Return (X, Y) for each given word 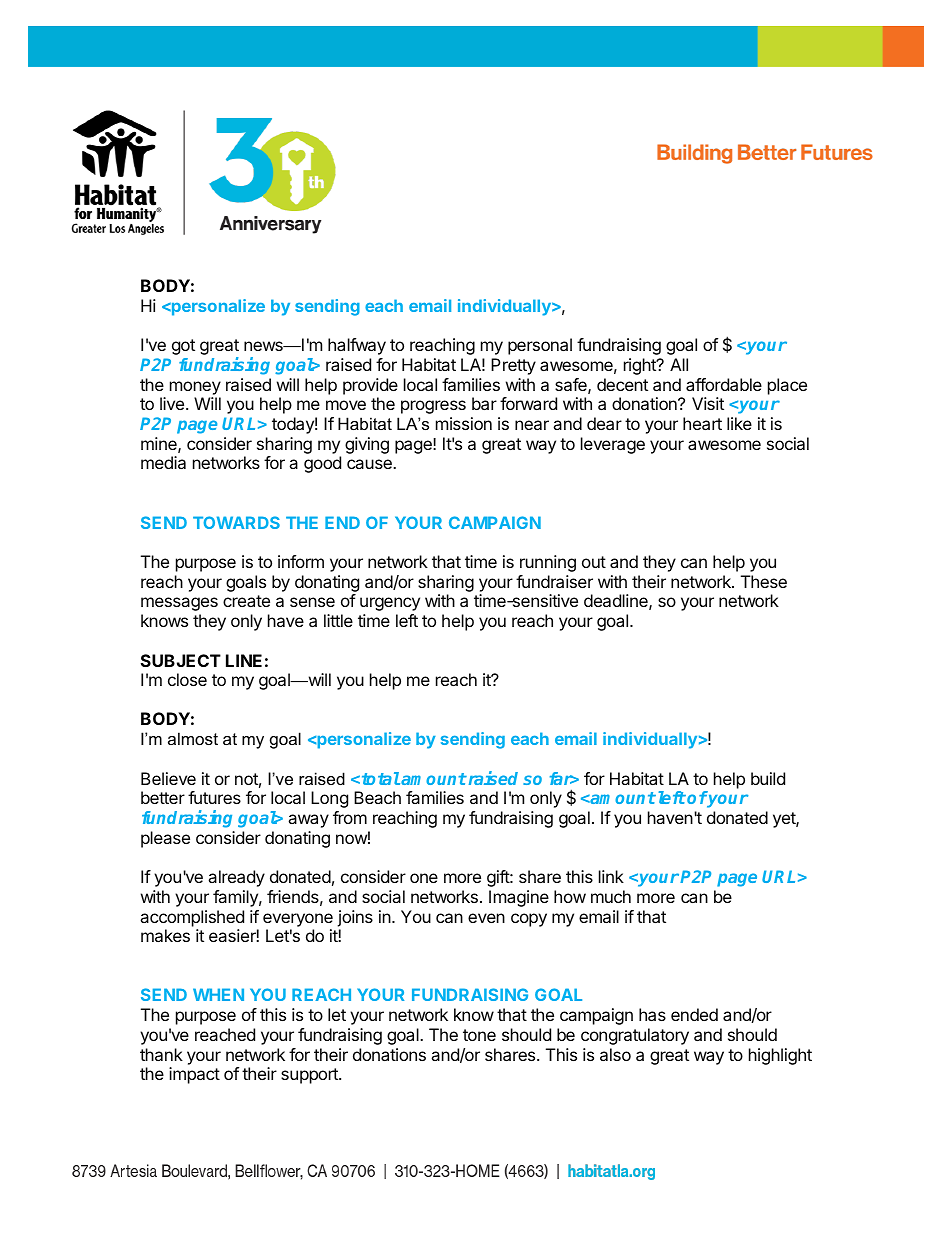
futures (214, 797)
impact (194, 1075)
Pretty (513, 366)
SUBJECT (181, 660)
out (594, 562)
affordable (724, 384)
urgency (390, 604)
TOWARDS (236, 522)
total (381, 778)
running (548, 563)
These (764, 581)
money (195, 388)
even (486, 918)
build (768, 778)
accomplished (192, 918)
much (611, 896)
